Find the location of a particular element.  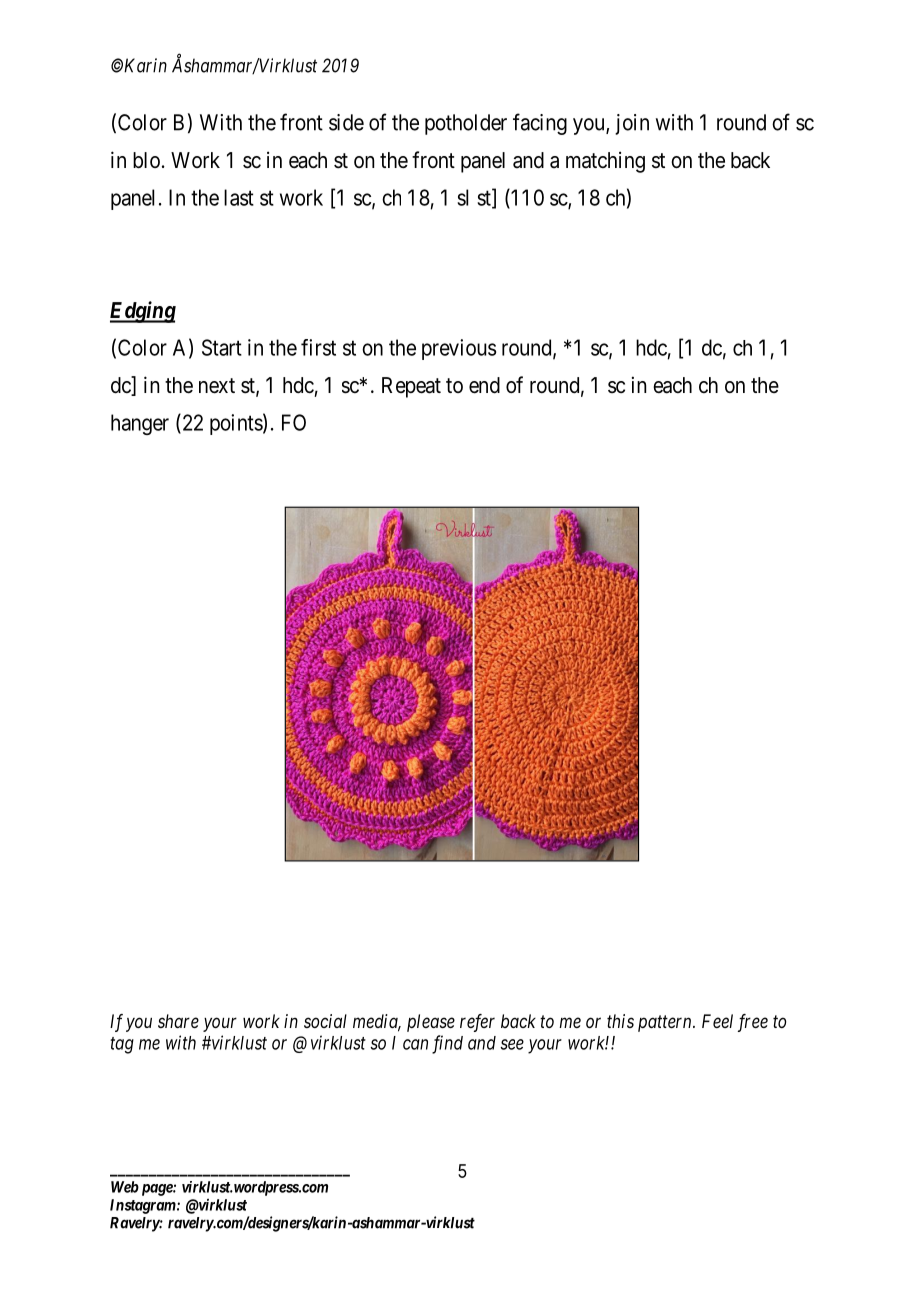

share is located at coordinates (178, 1021).
